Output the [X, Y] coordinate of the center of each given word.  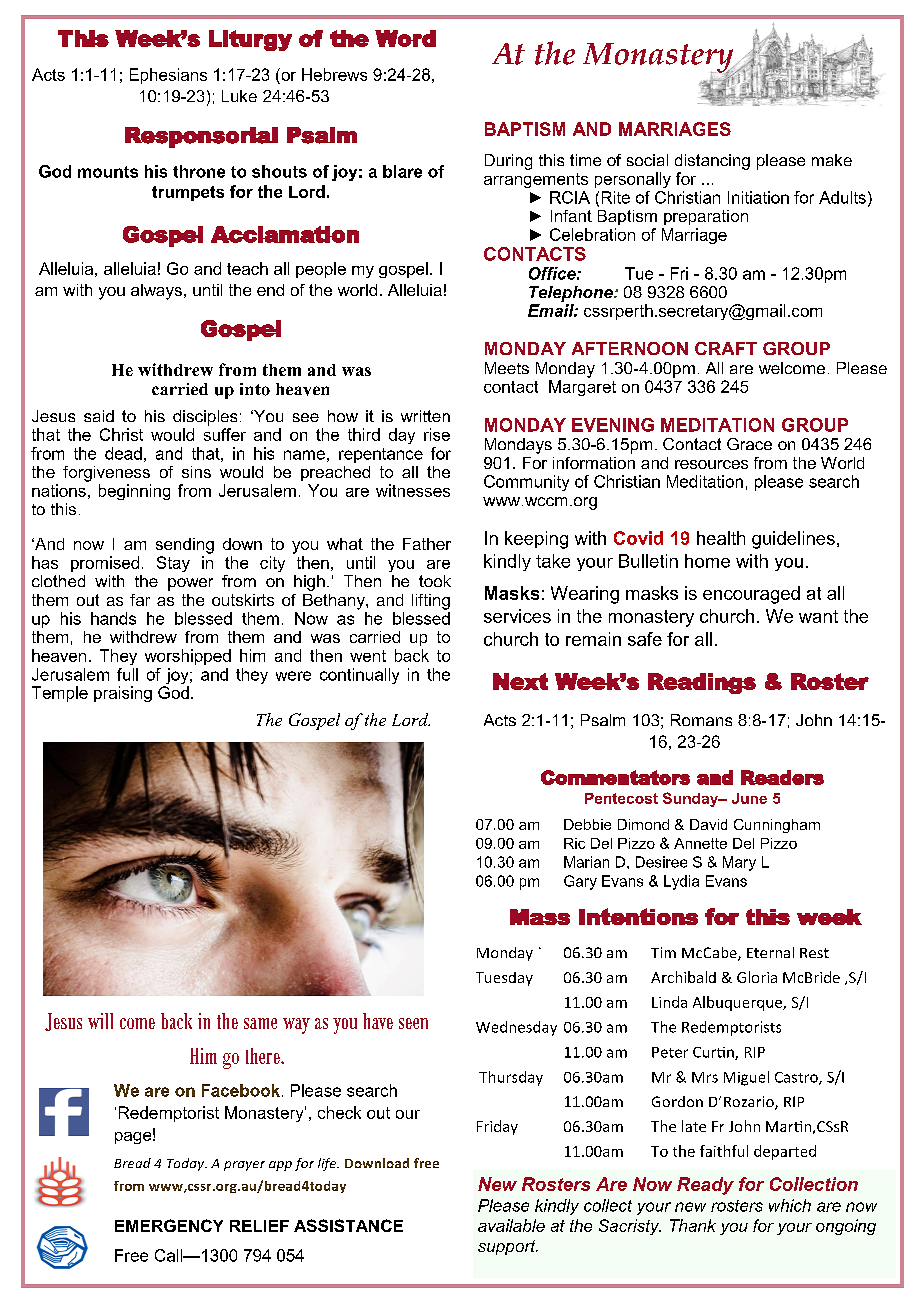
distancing [712, 162]
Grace [749, 444]
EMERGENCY [169, 1225]
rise [437, 434]
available [511, 1225]
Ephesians [168, 76]
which [790, 1205]
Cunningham [777, 826]
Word [405, 38]
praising [123, 694]
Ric [574, 843]
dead [123, 453]
